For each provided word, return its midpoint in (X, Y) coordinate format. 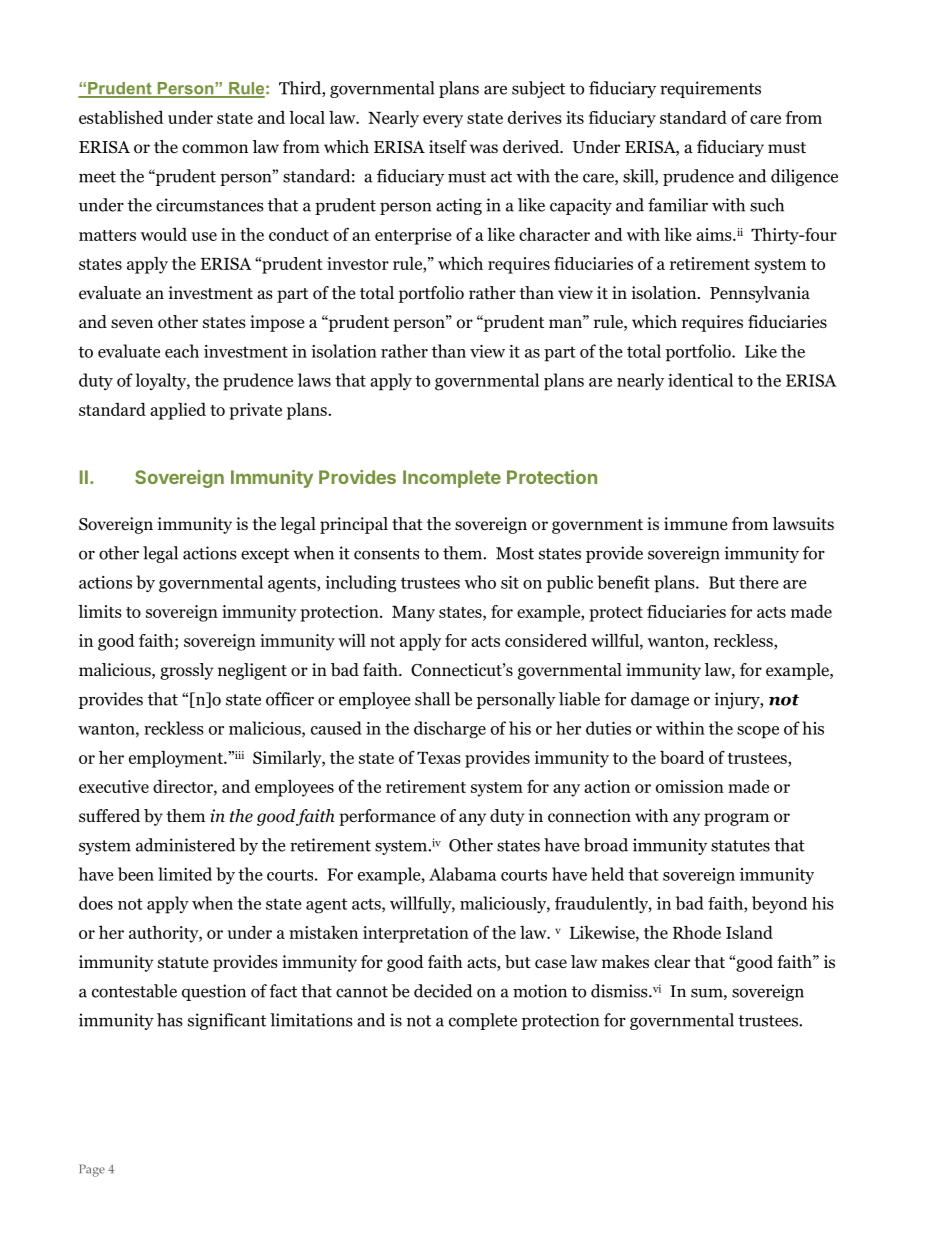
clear (672, 961)
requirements (710, 89)
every (443, 121)
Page (92, 1170)
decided (443, 991)
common (215, 149)
